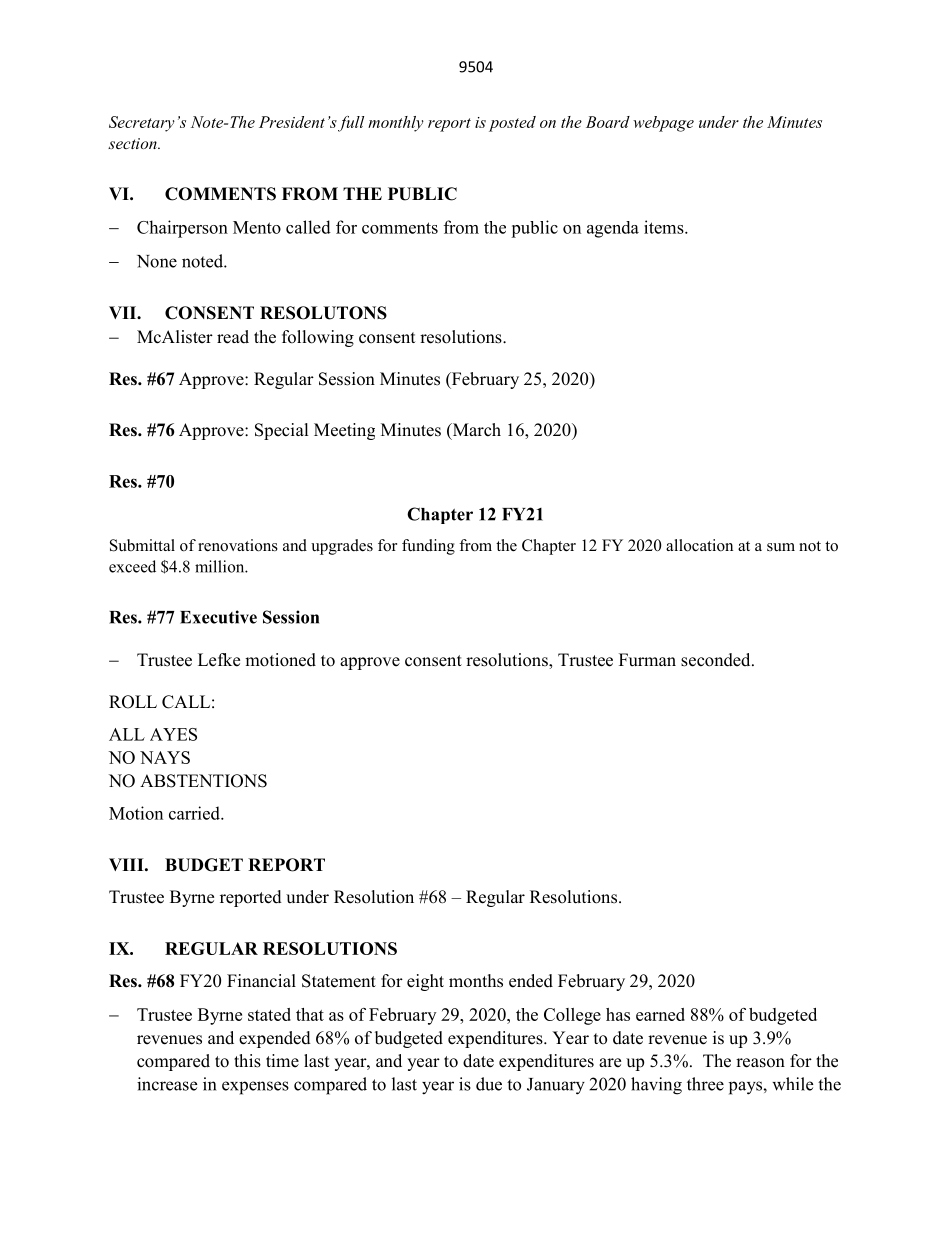  What do you see at coordinates (282, 431) in the screenshot?
I see `Special` at bounding box center [282, 431].
